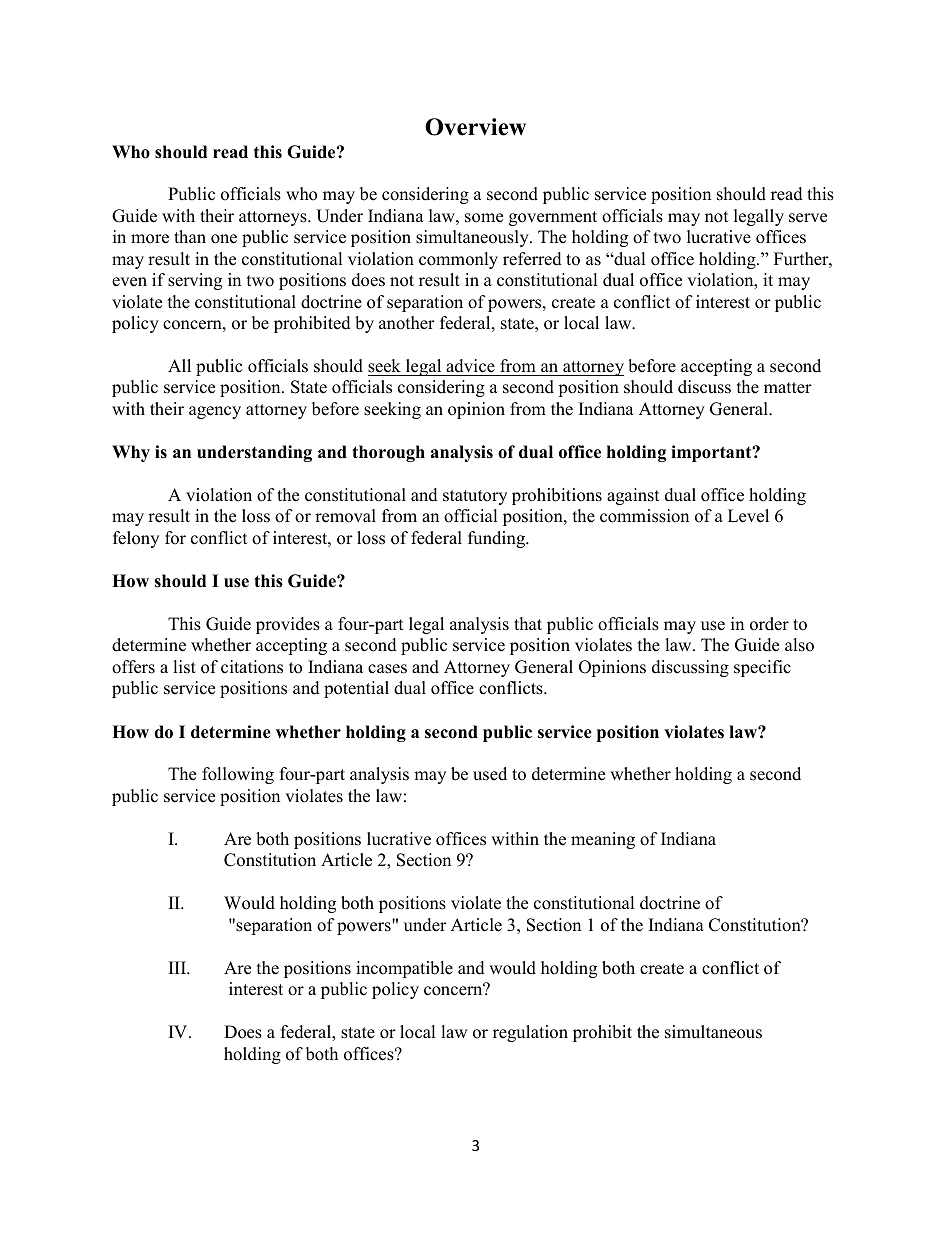 The height and width of the screenshot is (1233, 952). What do you see at coordinates (404, 969) in the screenshot?
I see `incompatible` at bounding box center [404, 969].
